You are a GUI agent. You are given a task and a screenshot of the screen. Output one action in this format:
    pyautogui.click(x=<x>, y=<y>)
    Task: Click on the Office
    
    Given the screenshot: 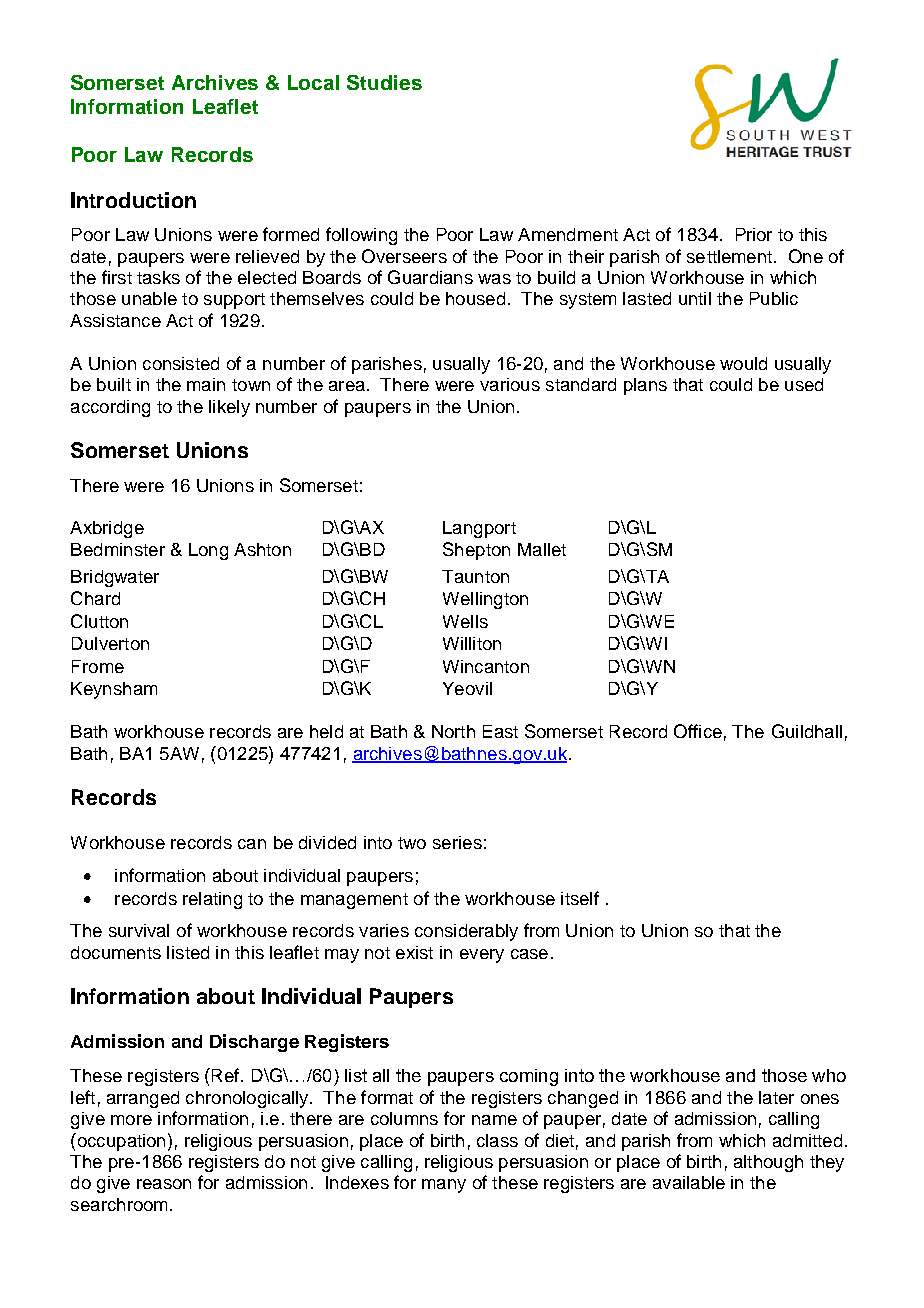 What is the action you would take?
    pyautogui.click(x=698, y=731)
